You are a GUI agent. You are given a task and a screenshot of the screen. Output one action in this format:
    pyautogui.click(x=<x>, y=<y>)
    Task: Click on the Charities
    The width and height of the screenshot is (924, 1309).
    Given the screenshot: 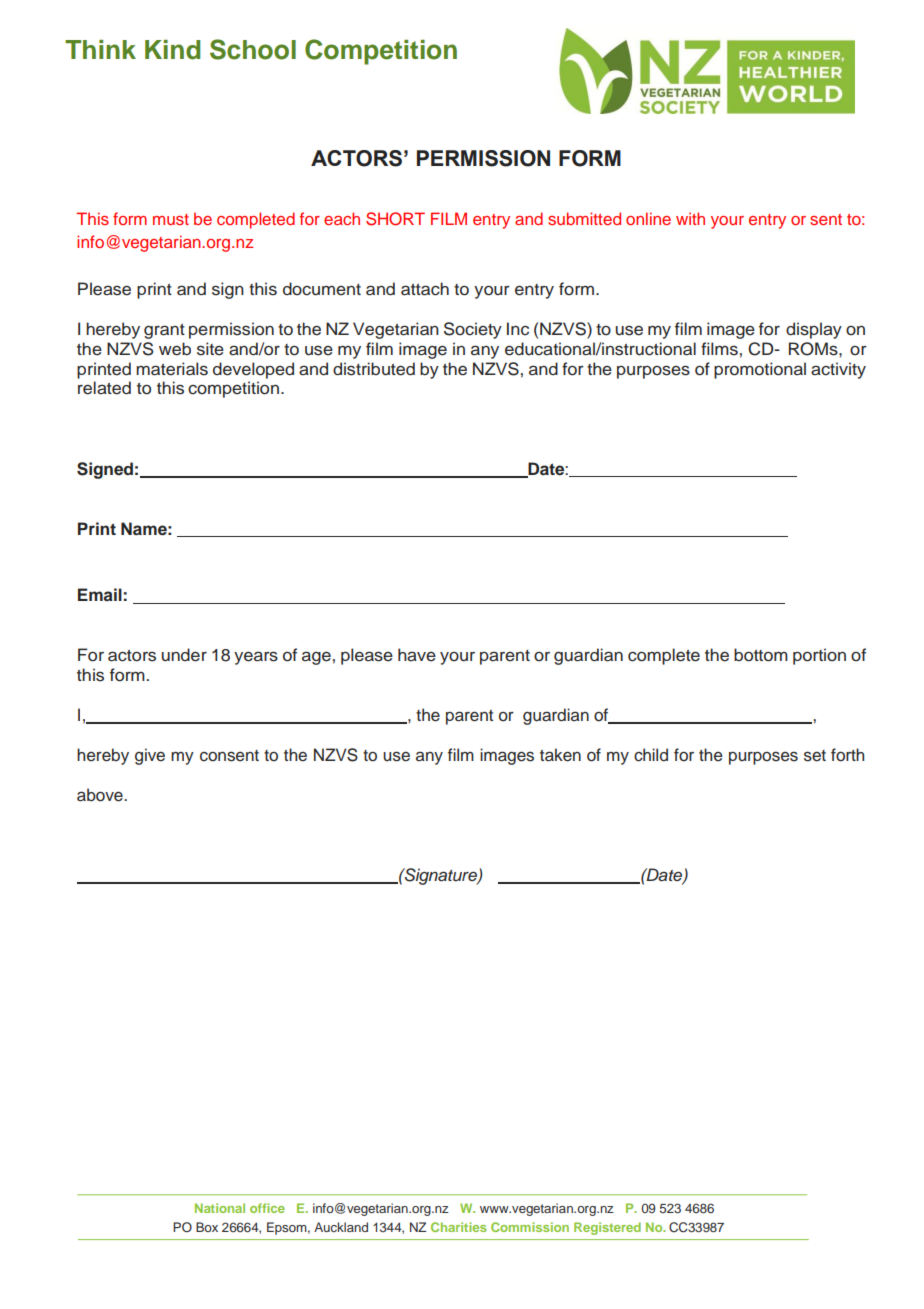 What is the action you would take?
    pyautogui.click(x=459, y=1227)
